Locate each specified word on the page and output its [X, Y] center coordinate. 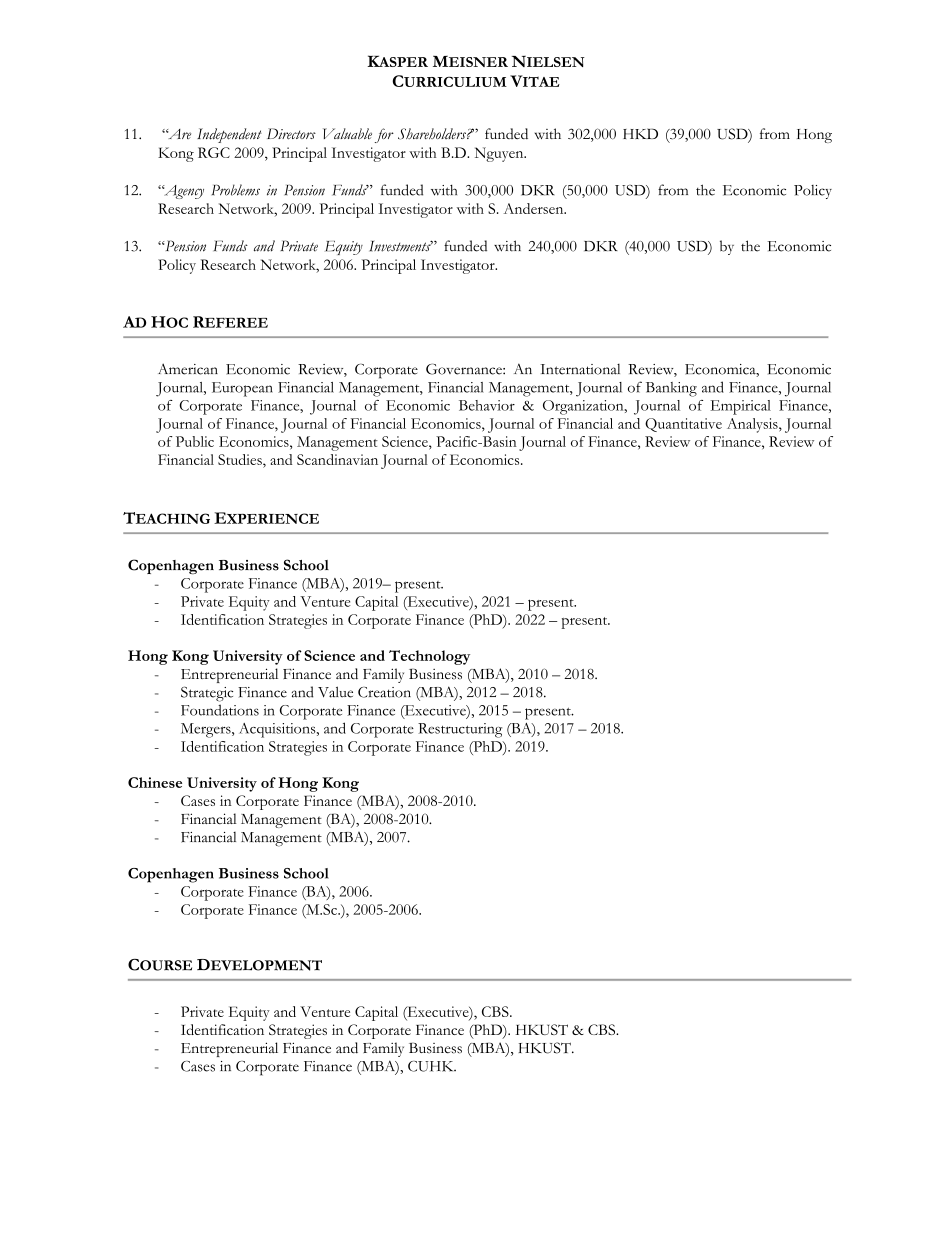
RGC [214, 152]
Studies [241, 459]
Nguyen [500, 154]
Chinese [155, 782]
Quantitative [683, 425]
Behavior [487, 405]
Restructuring [460, 730]
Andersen [535, 208]
